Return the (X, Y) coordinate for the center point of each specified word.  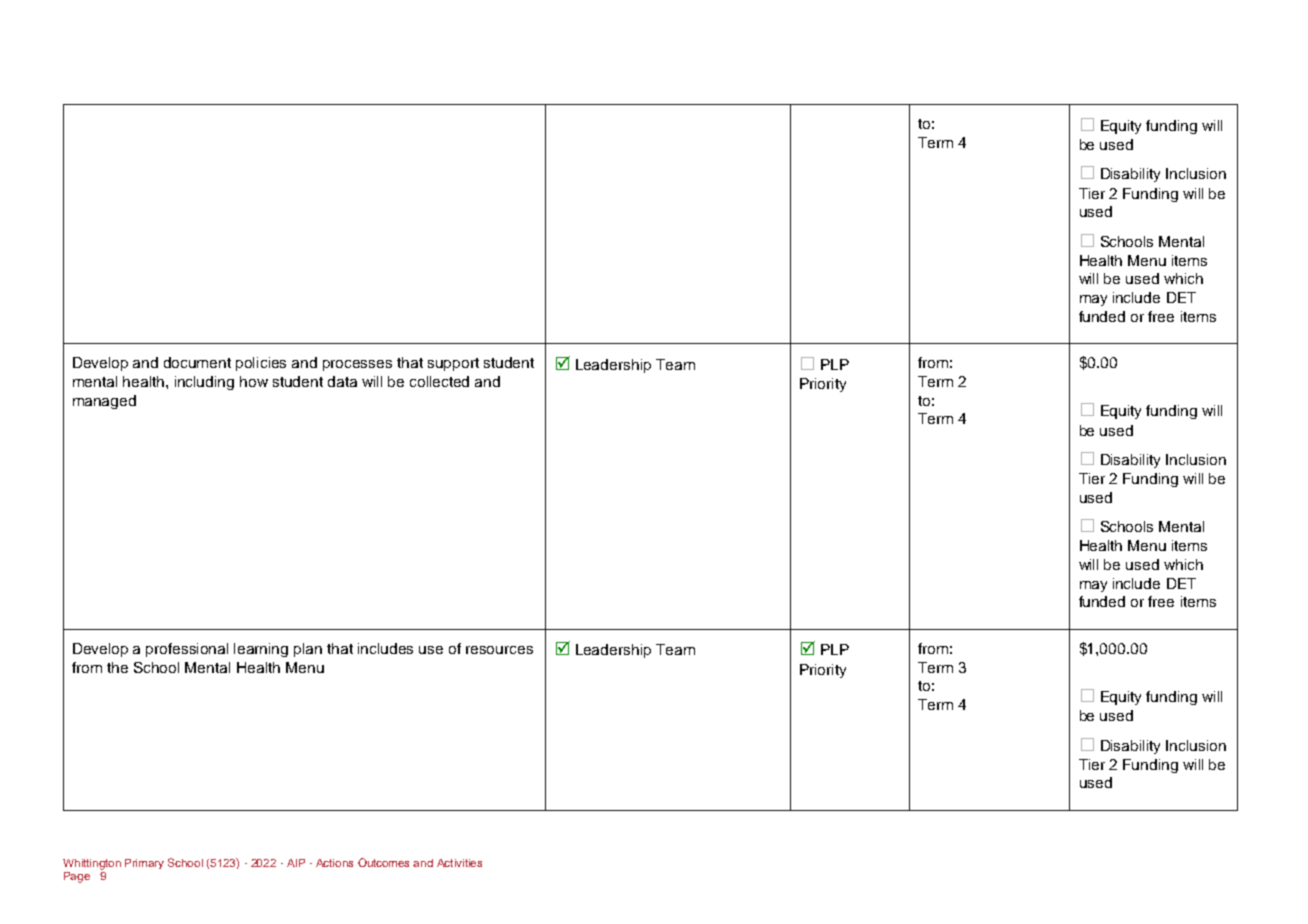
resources (499, 650)
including (204, 383)
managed (104, 402)
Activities (459, 863)
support (453, 364)
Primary (144, 864)
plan (308, 650)
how (254, 381)
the (117, 667)
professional (187, 650)
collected (439, 381)
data (342, 381)
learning (261, 650)
